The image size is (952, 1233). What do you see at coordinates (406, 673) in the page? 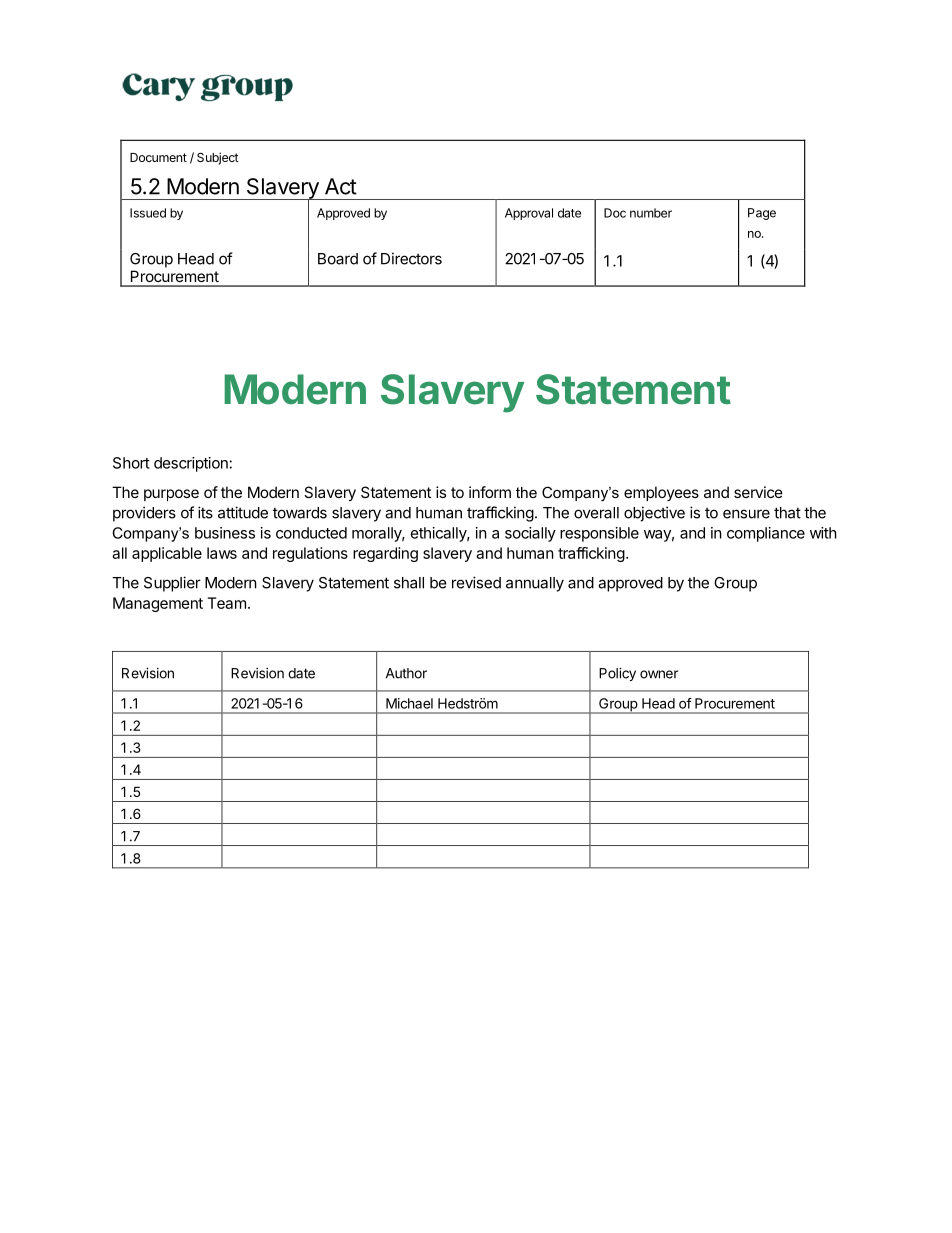
I see `Author` at bounding box center [406, 673].
